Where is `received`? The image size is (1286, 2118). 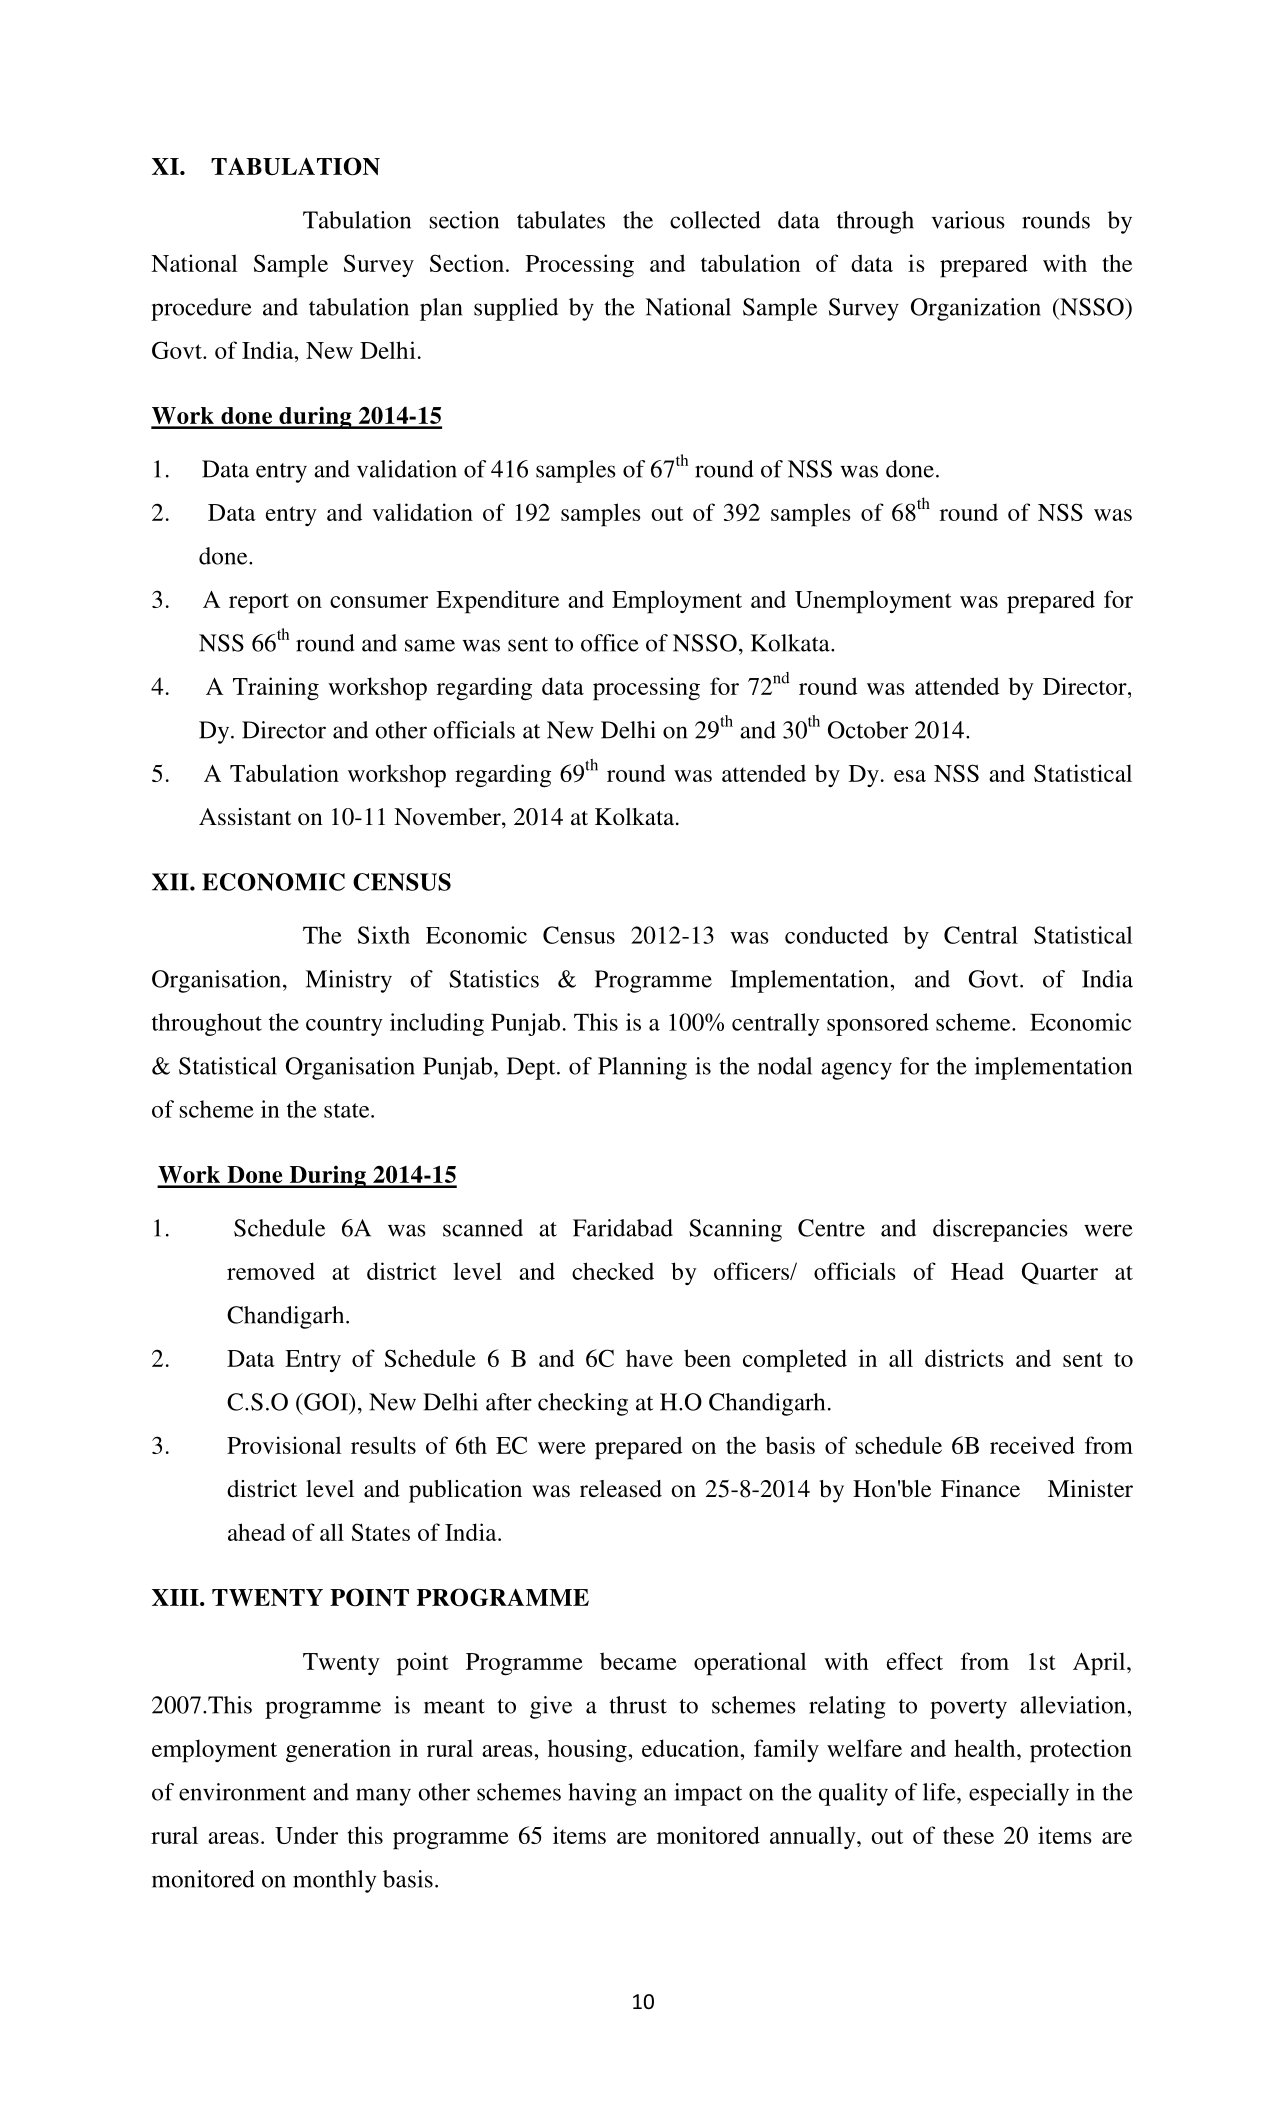 received is located at coordinates (1032, 1445).
